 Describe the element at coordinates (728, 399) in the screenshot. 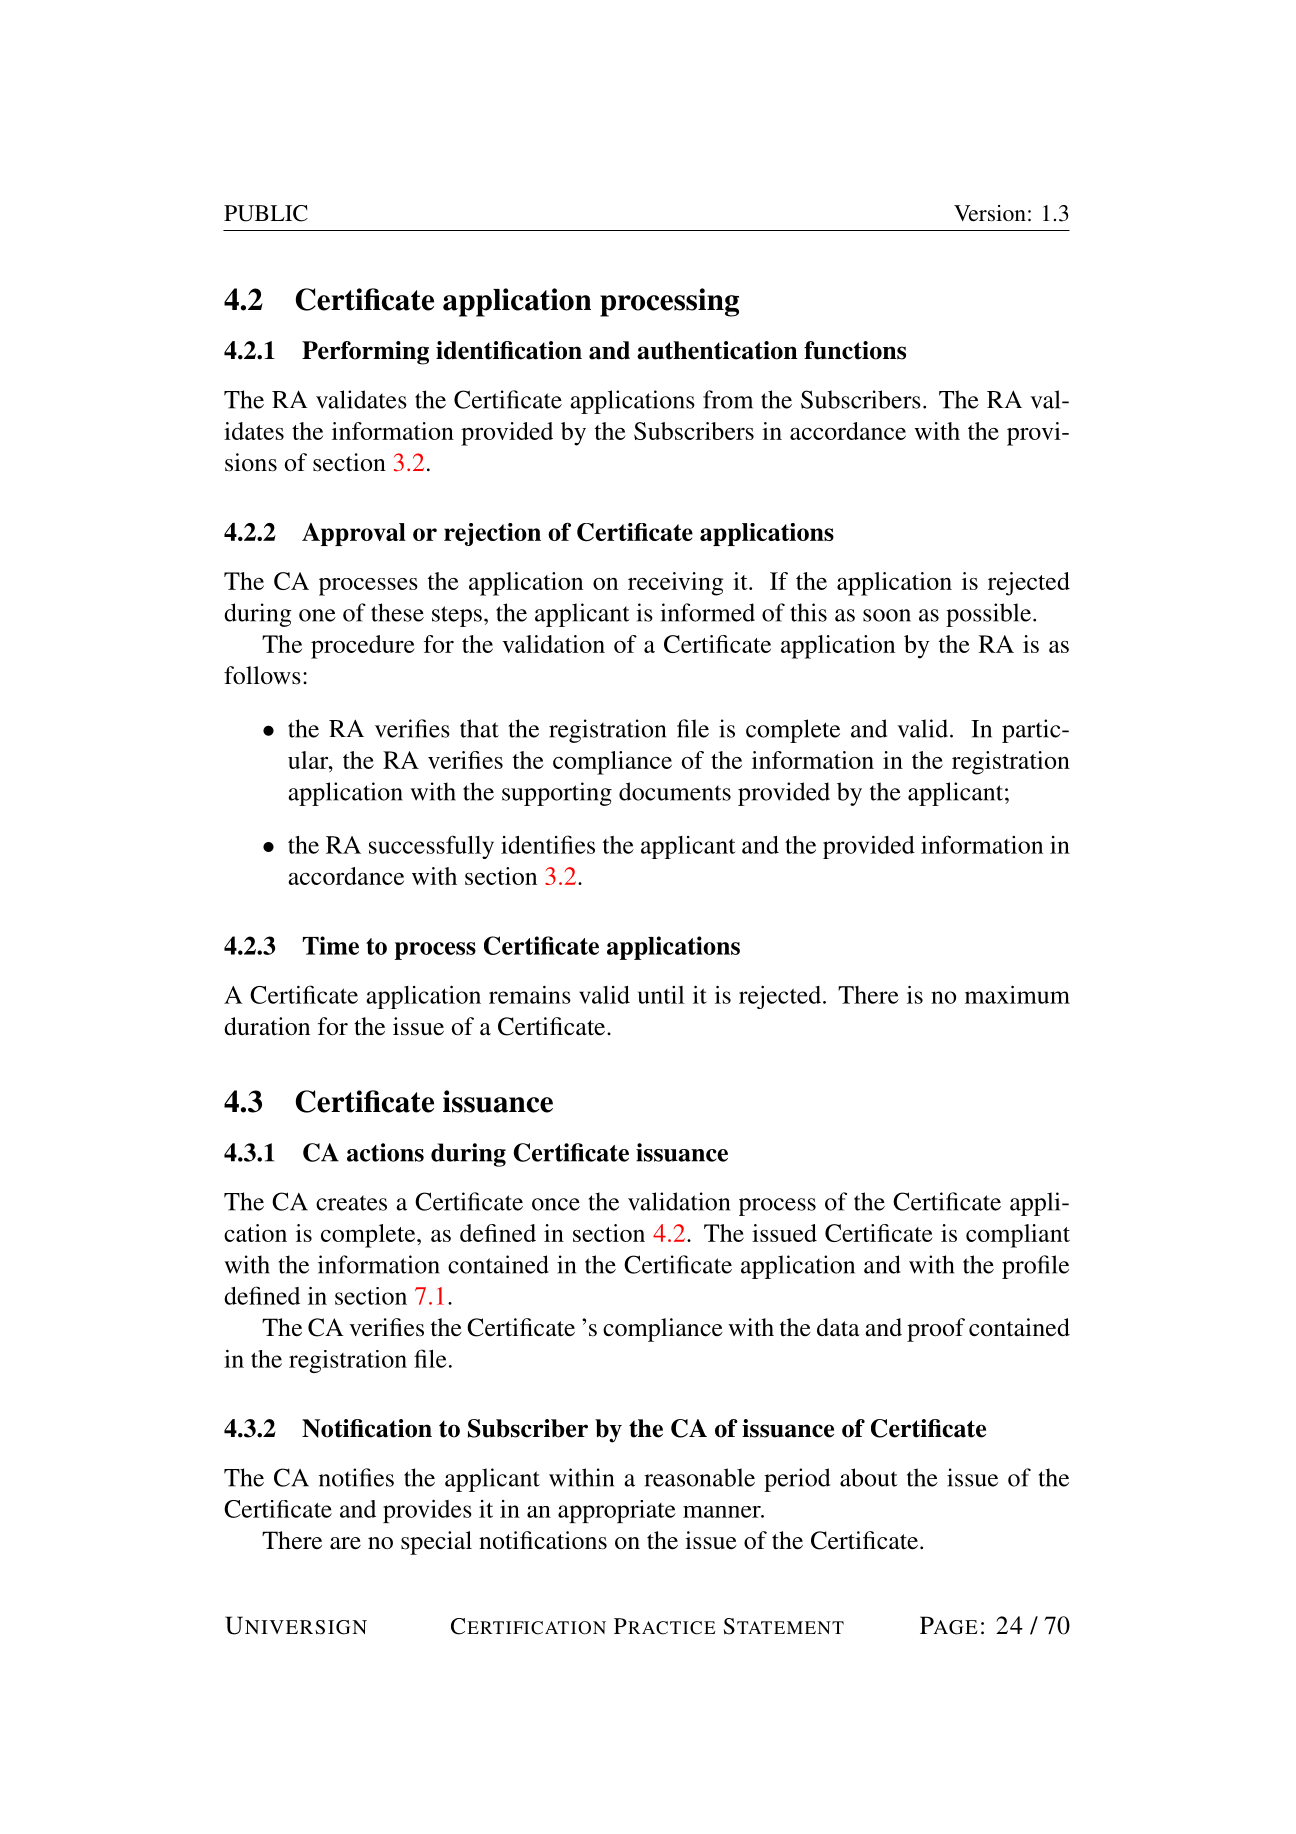

I see `from` at that location.
